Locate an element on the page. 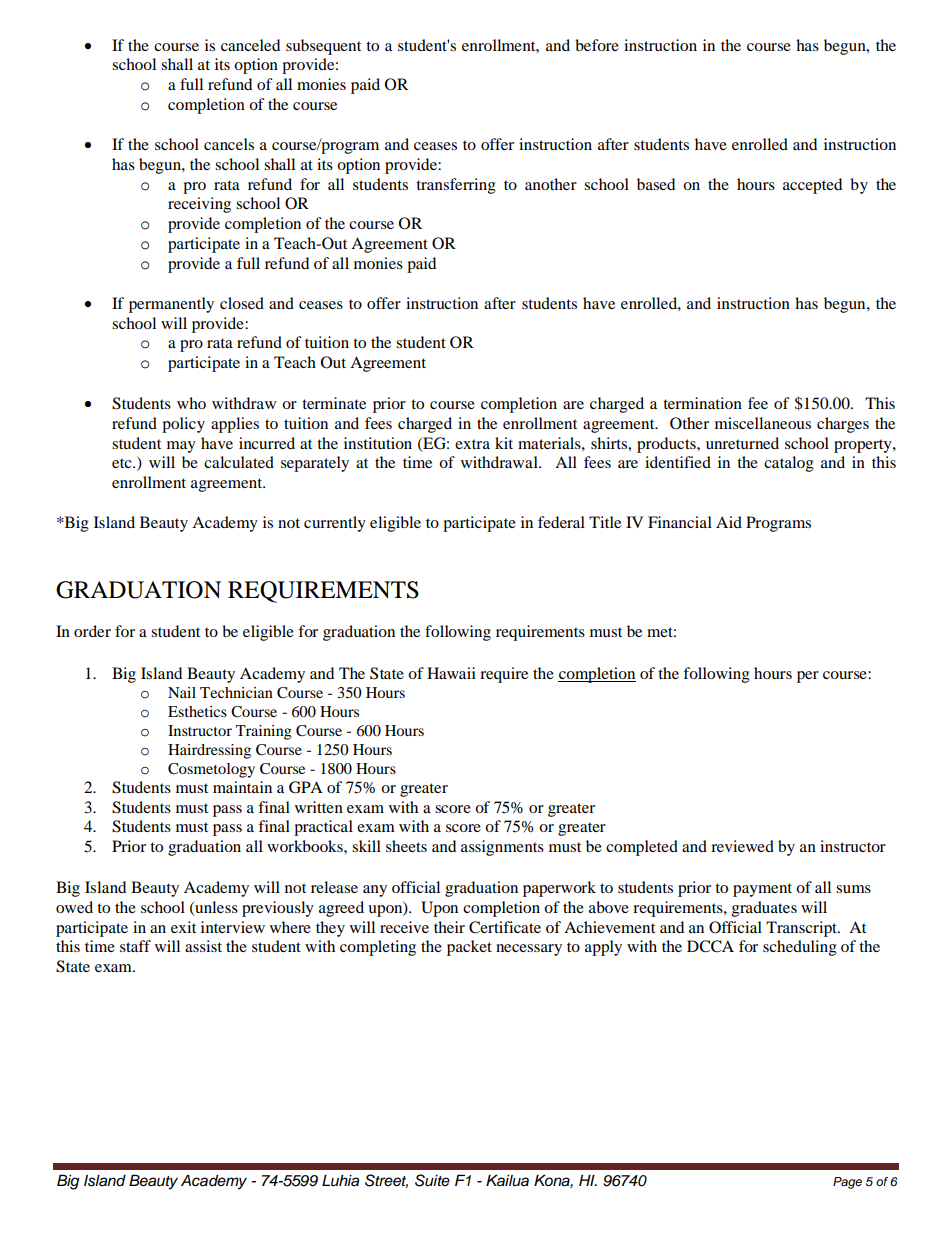  Page is located at coordinates (847, 1183).
